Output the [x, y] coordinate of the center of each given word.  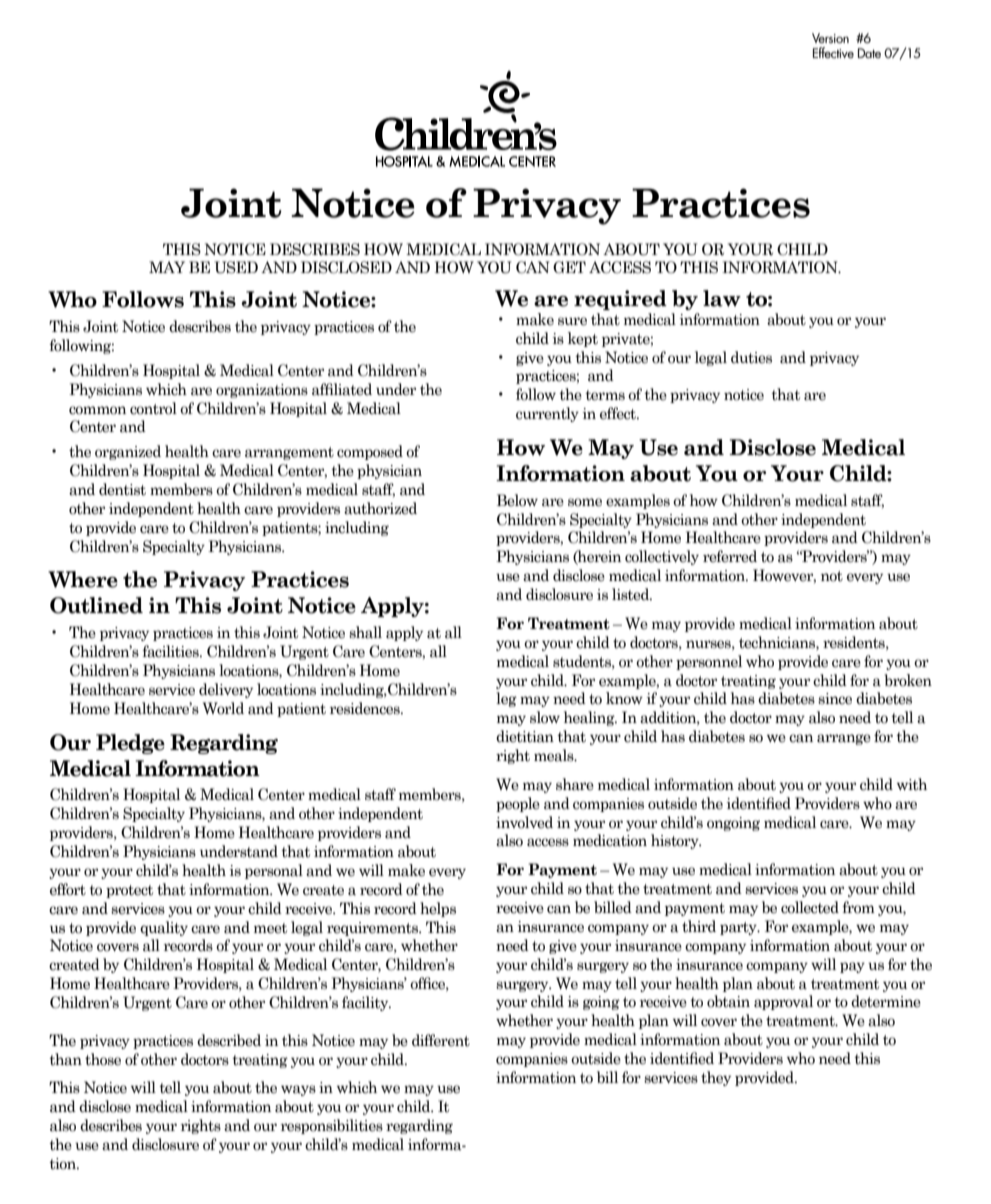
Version [830, 38]
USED [236, 267]
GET [569, 267]
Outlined [96, 605]
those [103, 1059]
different [441, 1040]
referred [730, 556]
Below [517, 500]
